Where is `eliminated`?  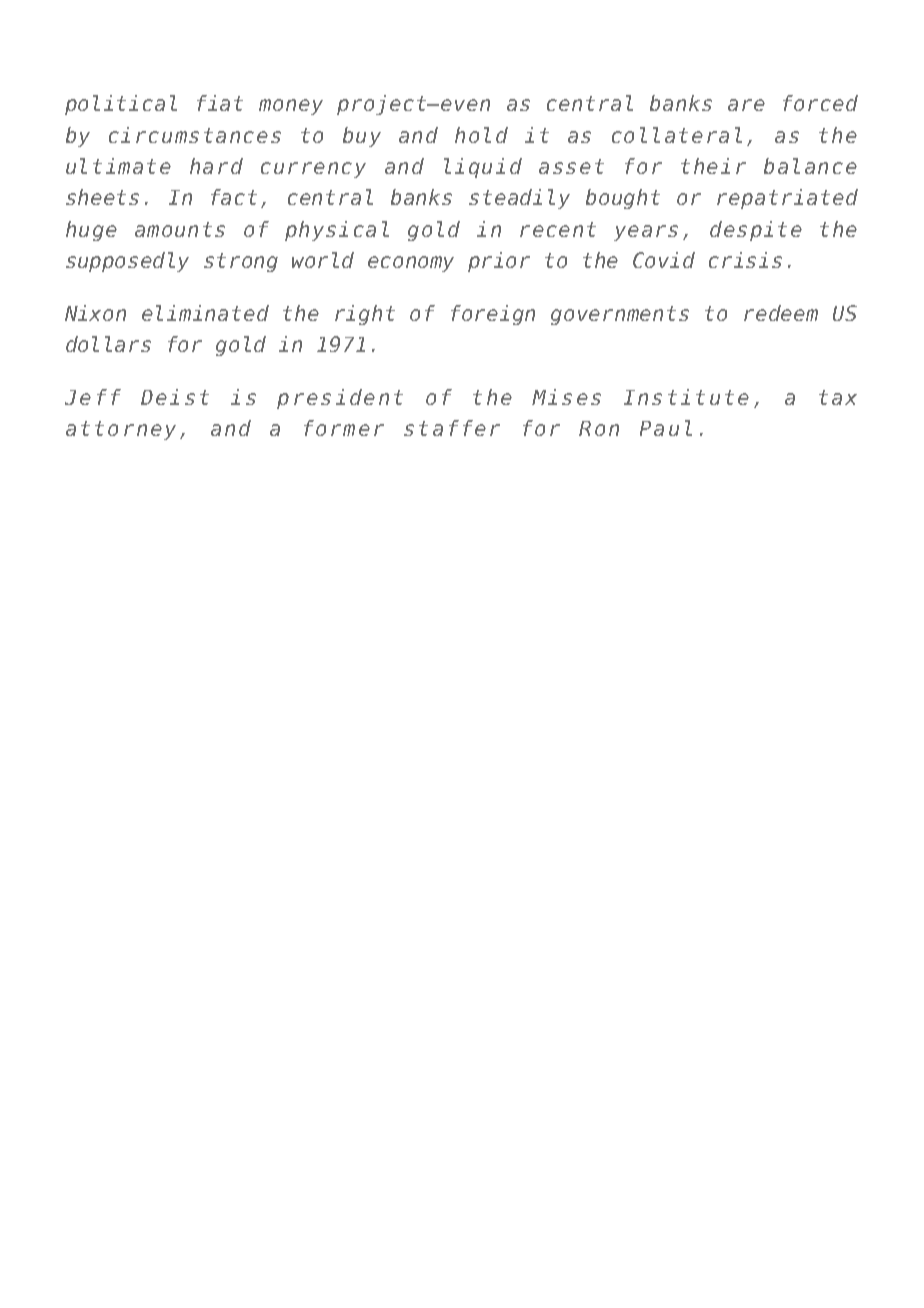
eliminated is located at coordinates (205, 313).
